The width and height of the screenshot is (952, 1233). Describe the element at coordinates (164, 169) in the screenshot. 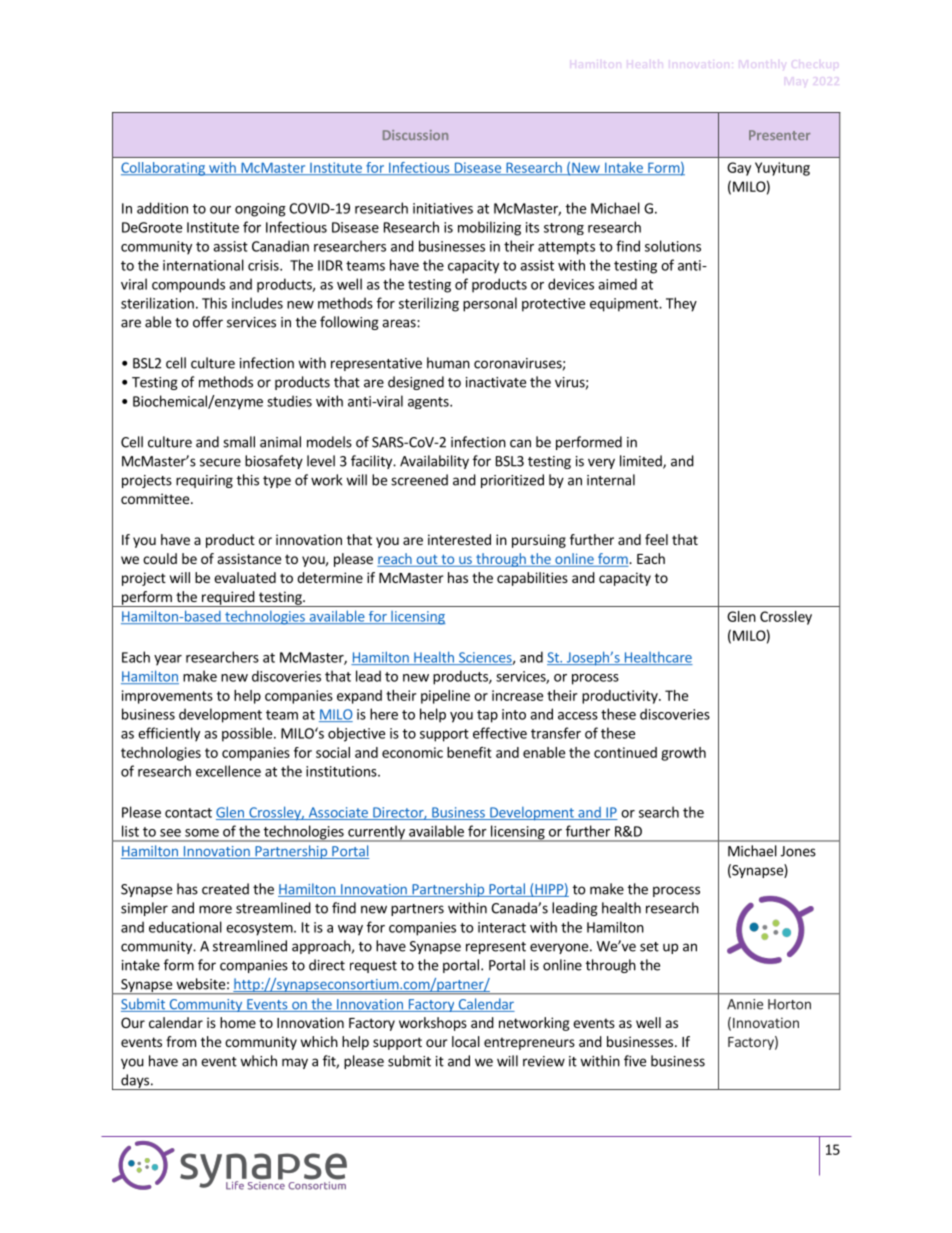

I see `Collaborating` at that location.
